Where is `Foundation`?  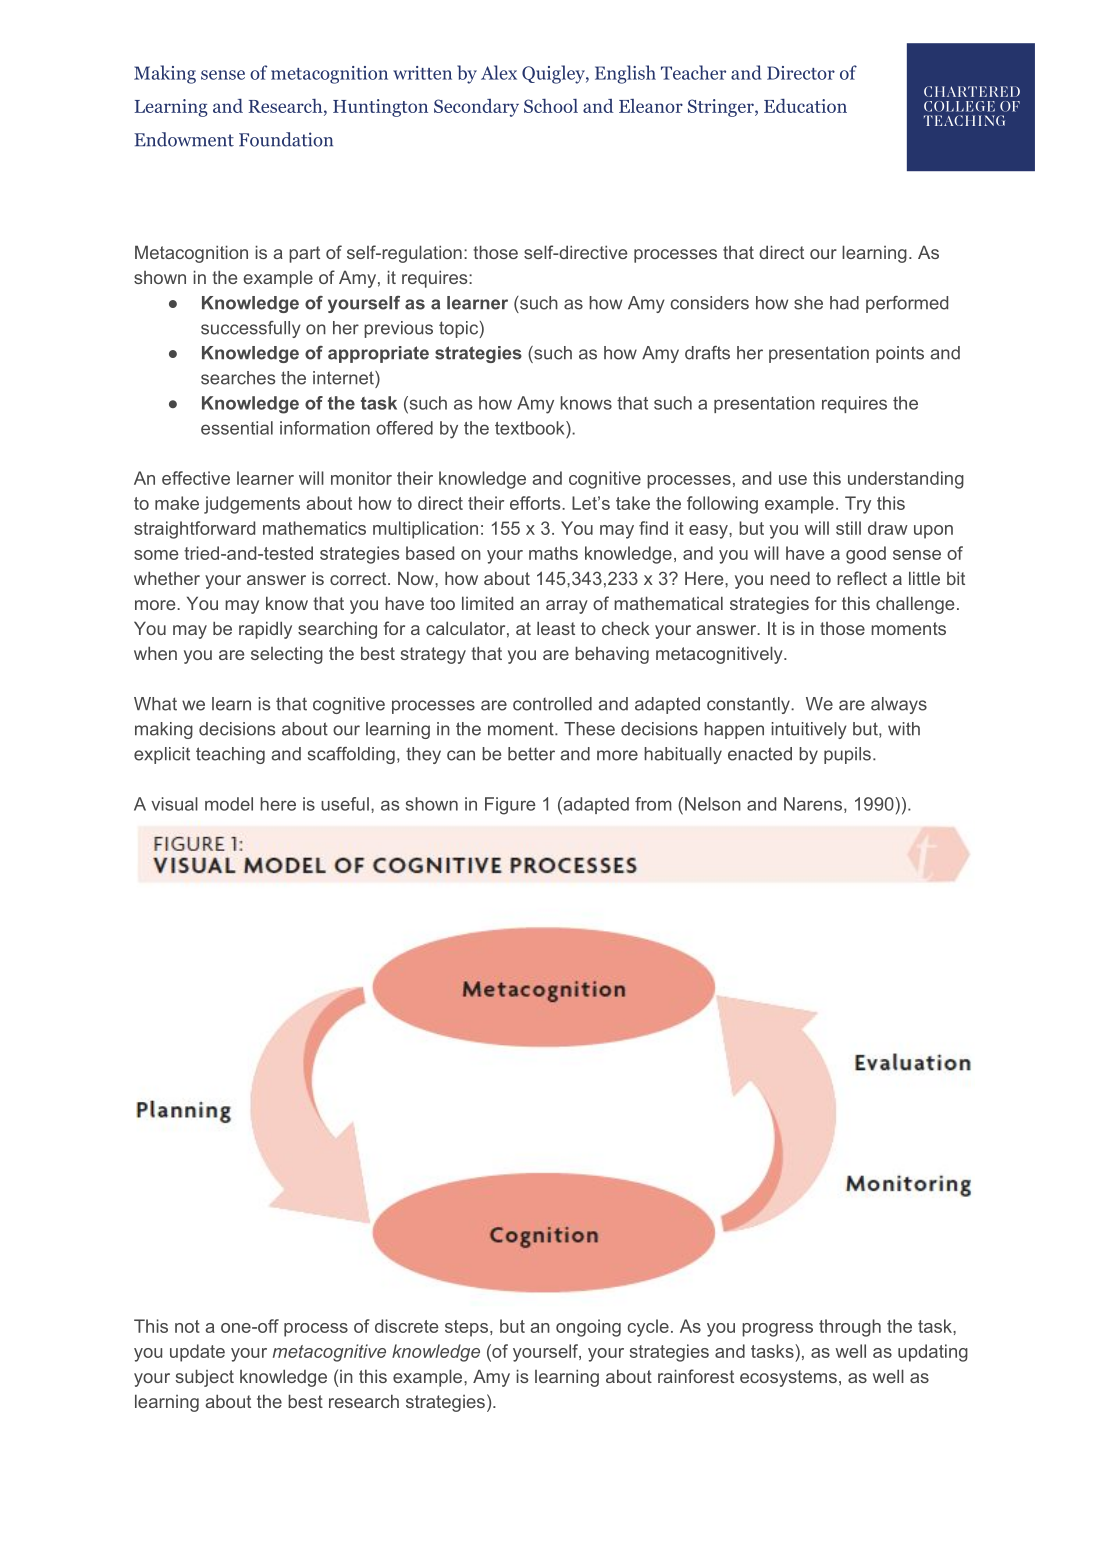 Foundation is located at coordinates (286, 139).
